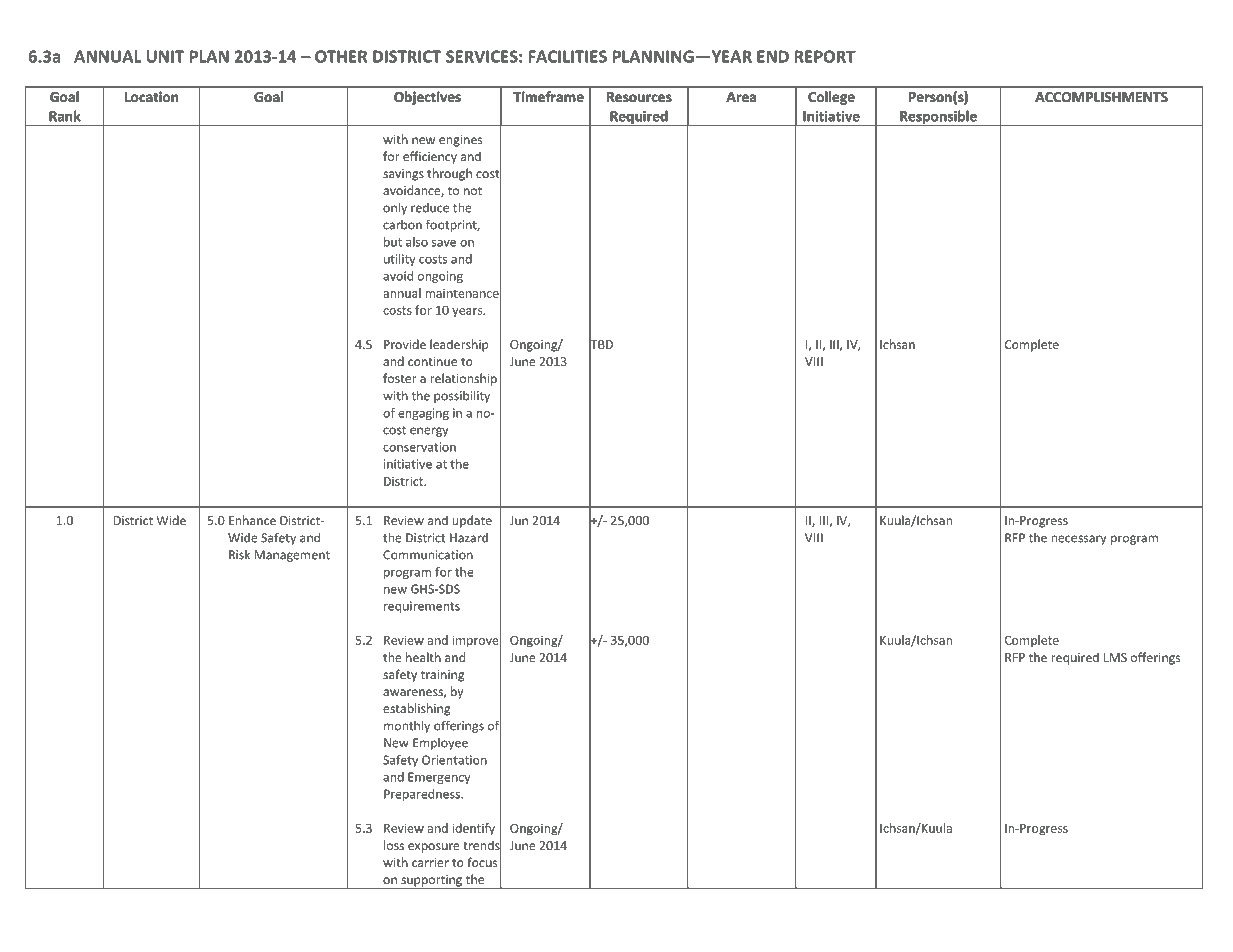 The image size is (1233, 952). Describe the element at coordinates (548, 96) in the page. I see `Timeframe` at that location.
